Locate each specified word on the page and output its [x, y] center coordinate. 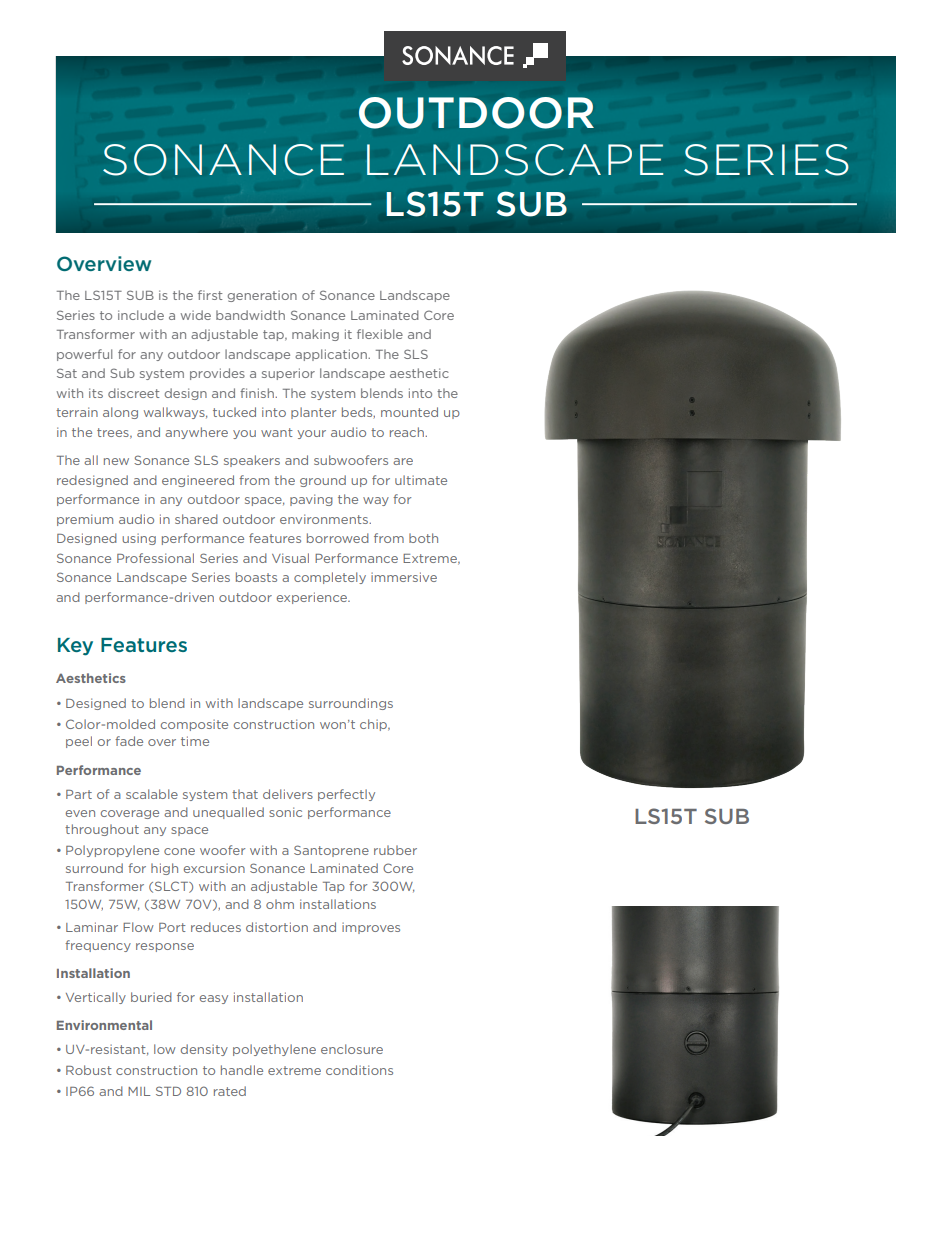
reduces [216, 927]
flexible [380, 334]
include [141, 315]
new [116, 461]
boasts [256, 577]
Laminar [92, 927]
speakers [252, 461]
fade [129, 741]
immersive [404, 577]
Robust [89, 1070]
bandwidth [250, 315]
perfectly [346, 795]
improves [371, 928]
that [245, 794]
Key [75, 647]
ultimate [421, 480]
